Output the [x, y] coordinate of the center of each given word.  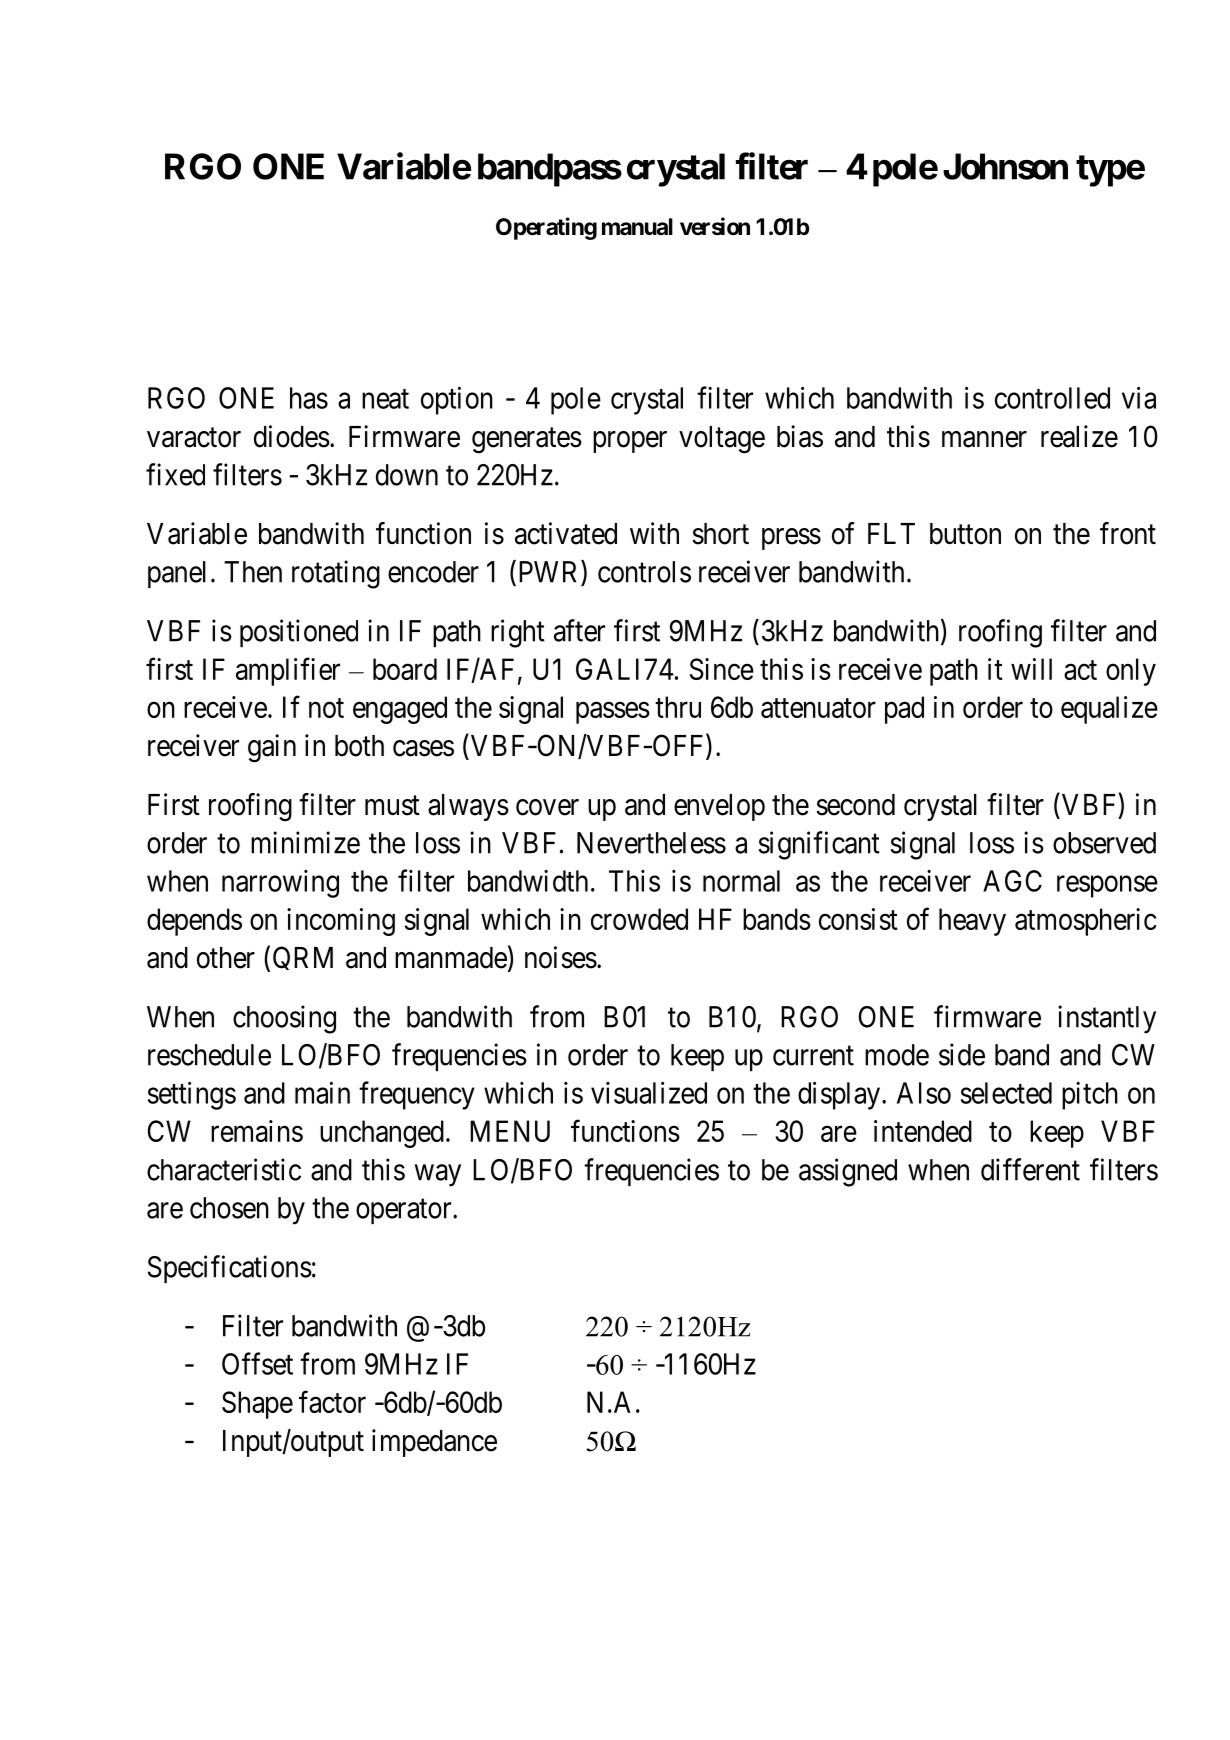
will [1031, 669]
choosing [284, 1019]
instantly [1107, 1019]
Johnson [1005, 166]
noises [561, 957]
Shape [257, 1405]
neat [385, 399]
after [579, 630]
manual [637, 227]
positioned [299, 633]
